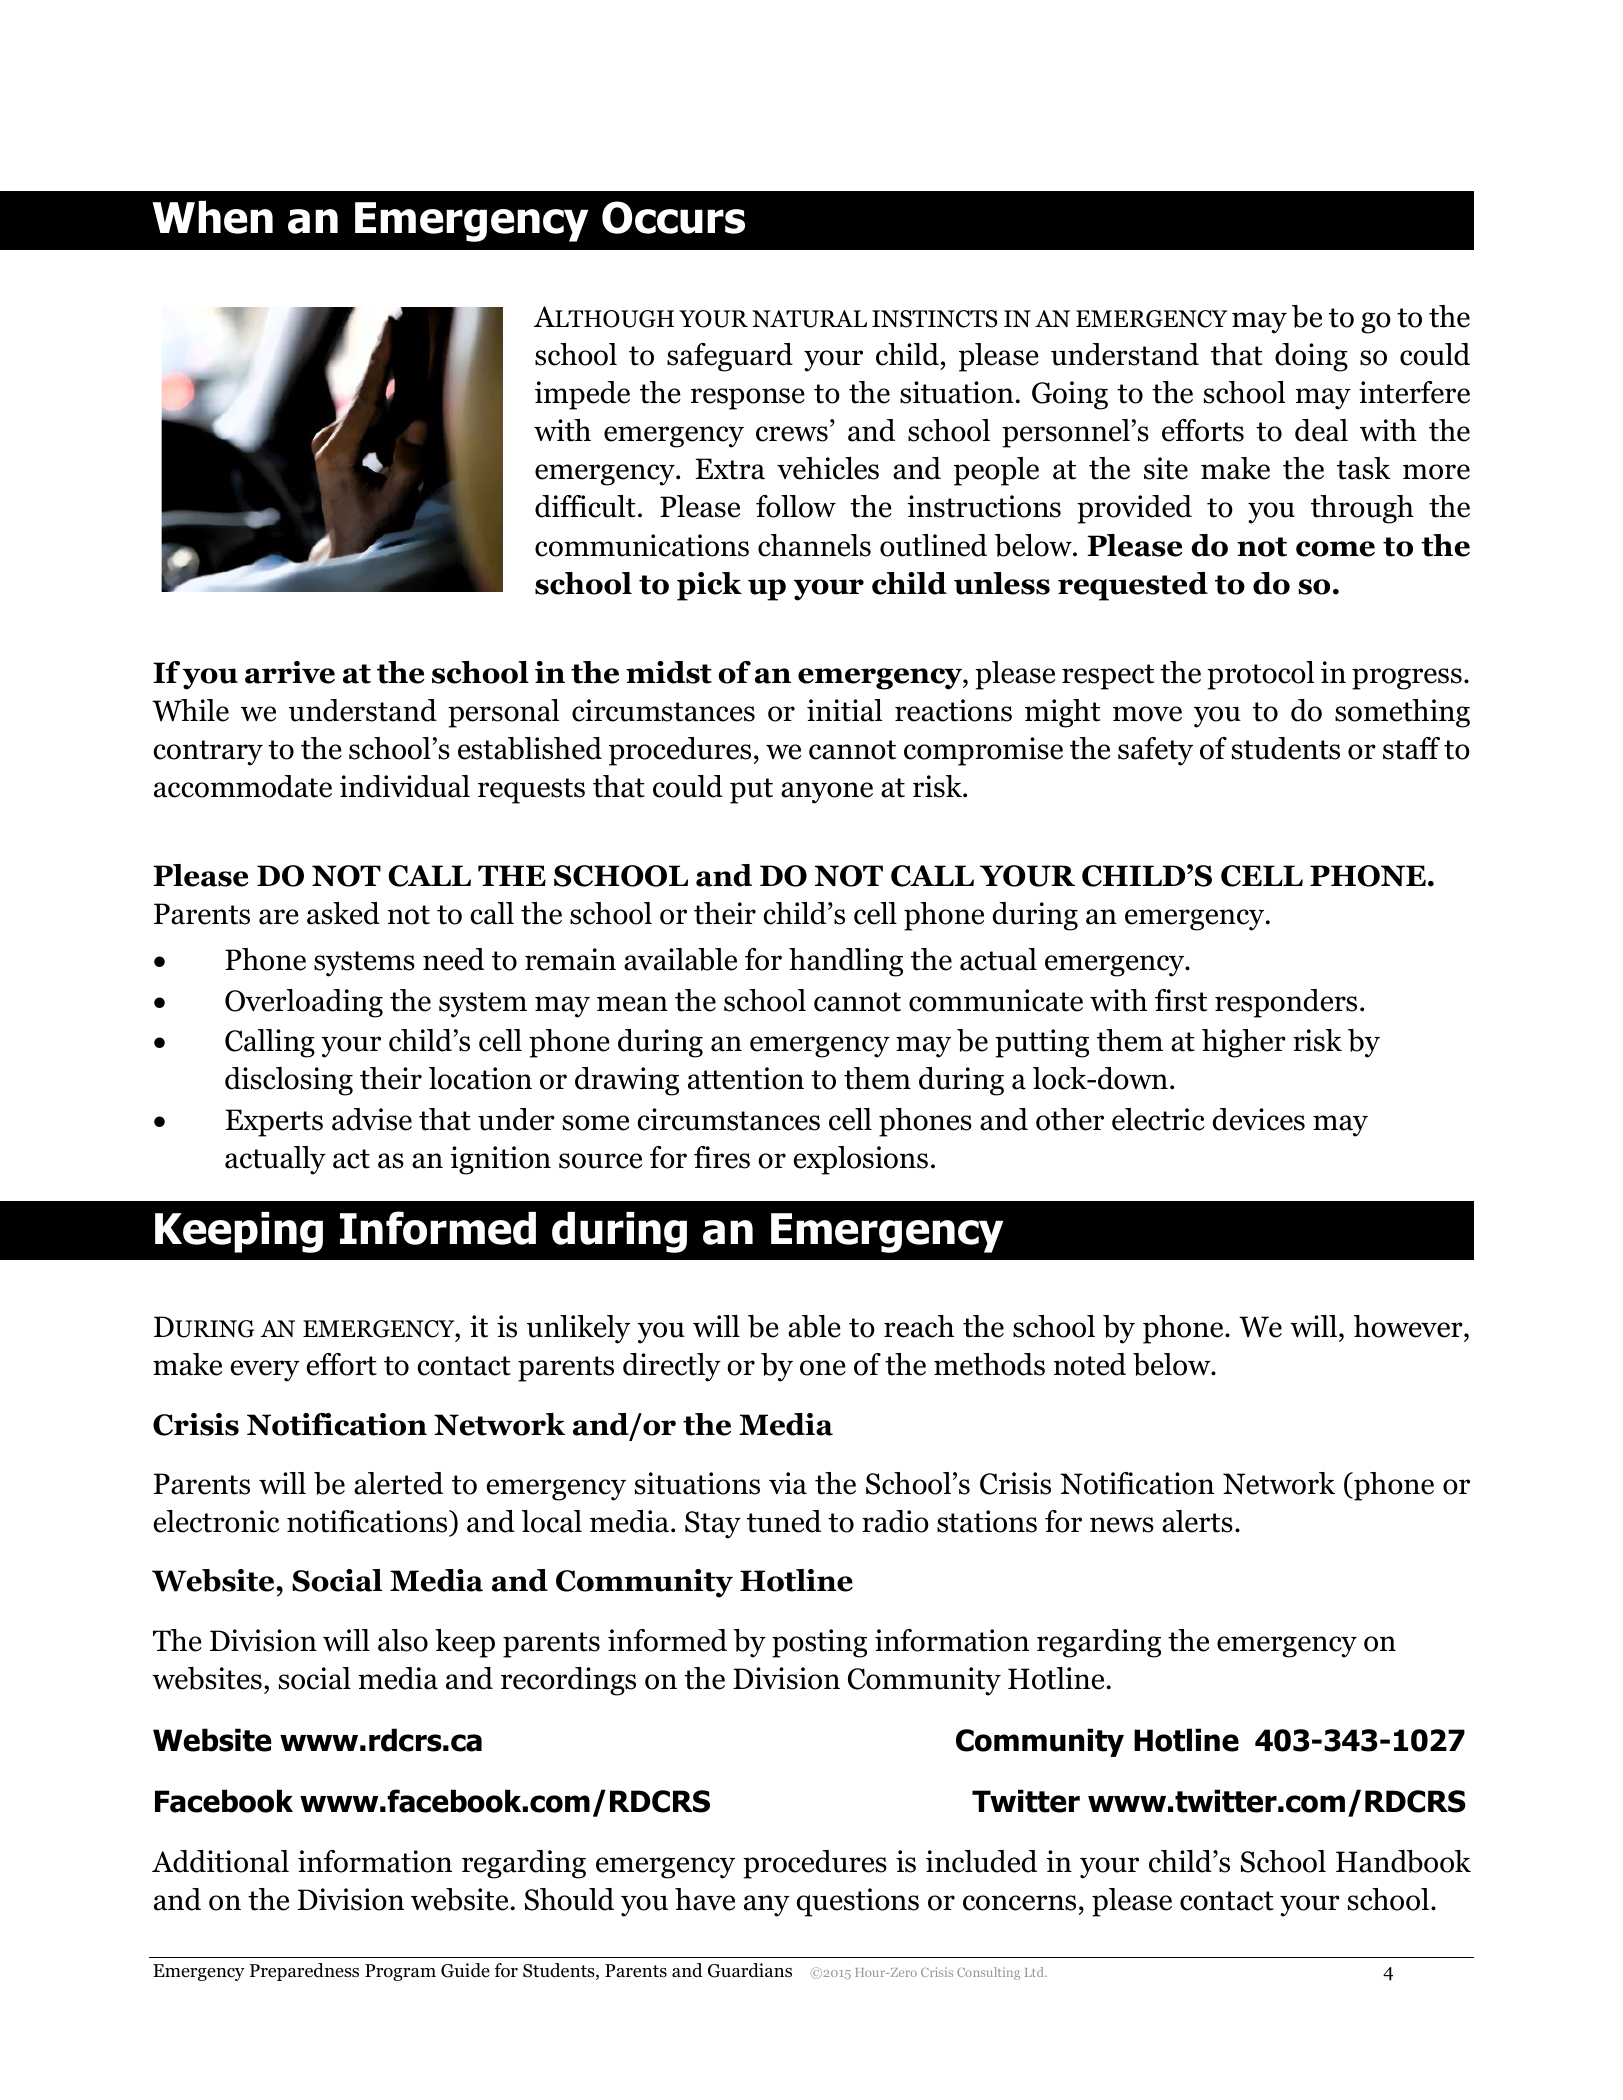  Describe the element at coordinates (919, 1326) in the screenshot. I see `reach` at that location.
